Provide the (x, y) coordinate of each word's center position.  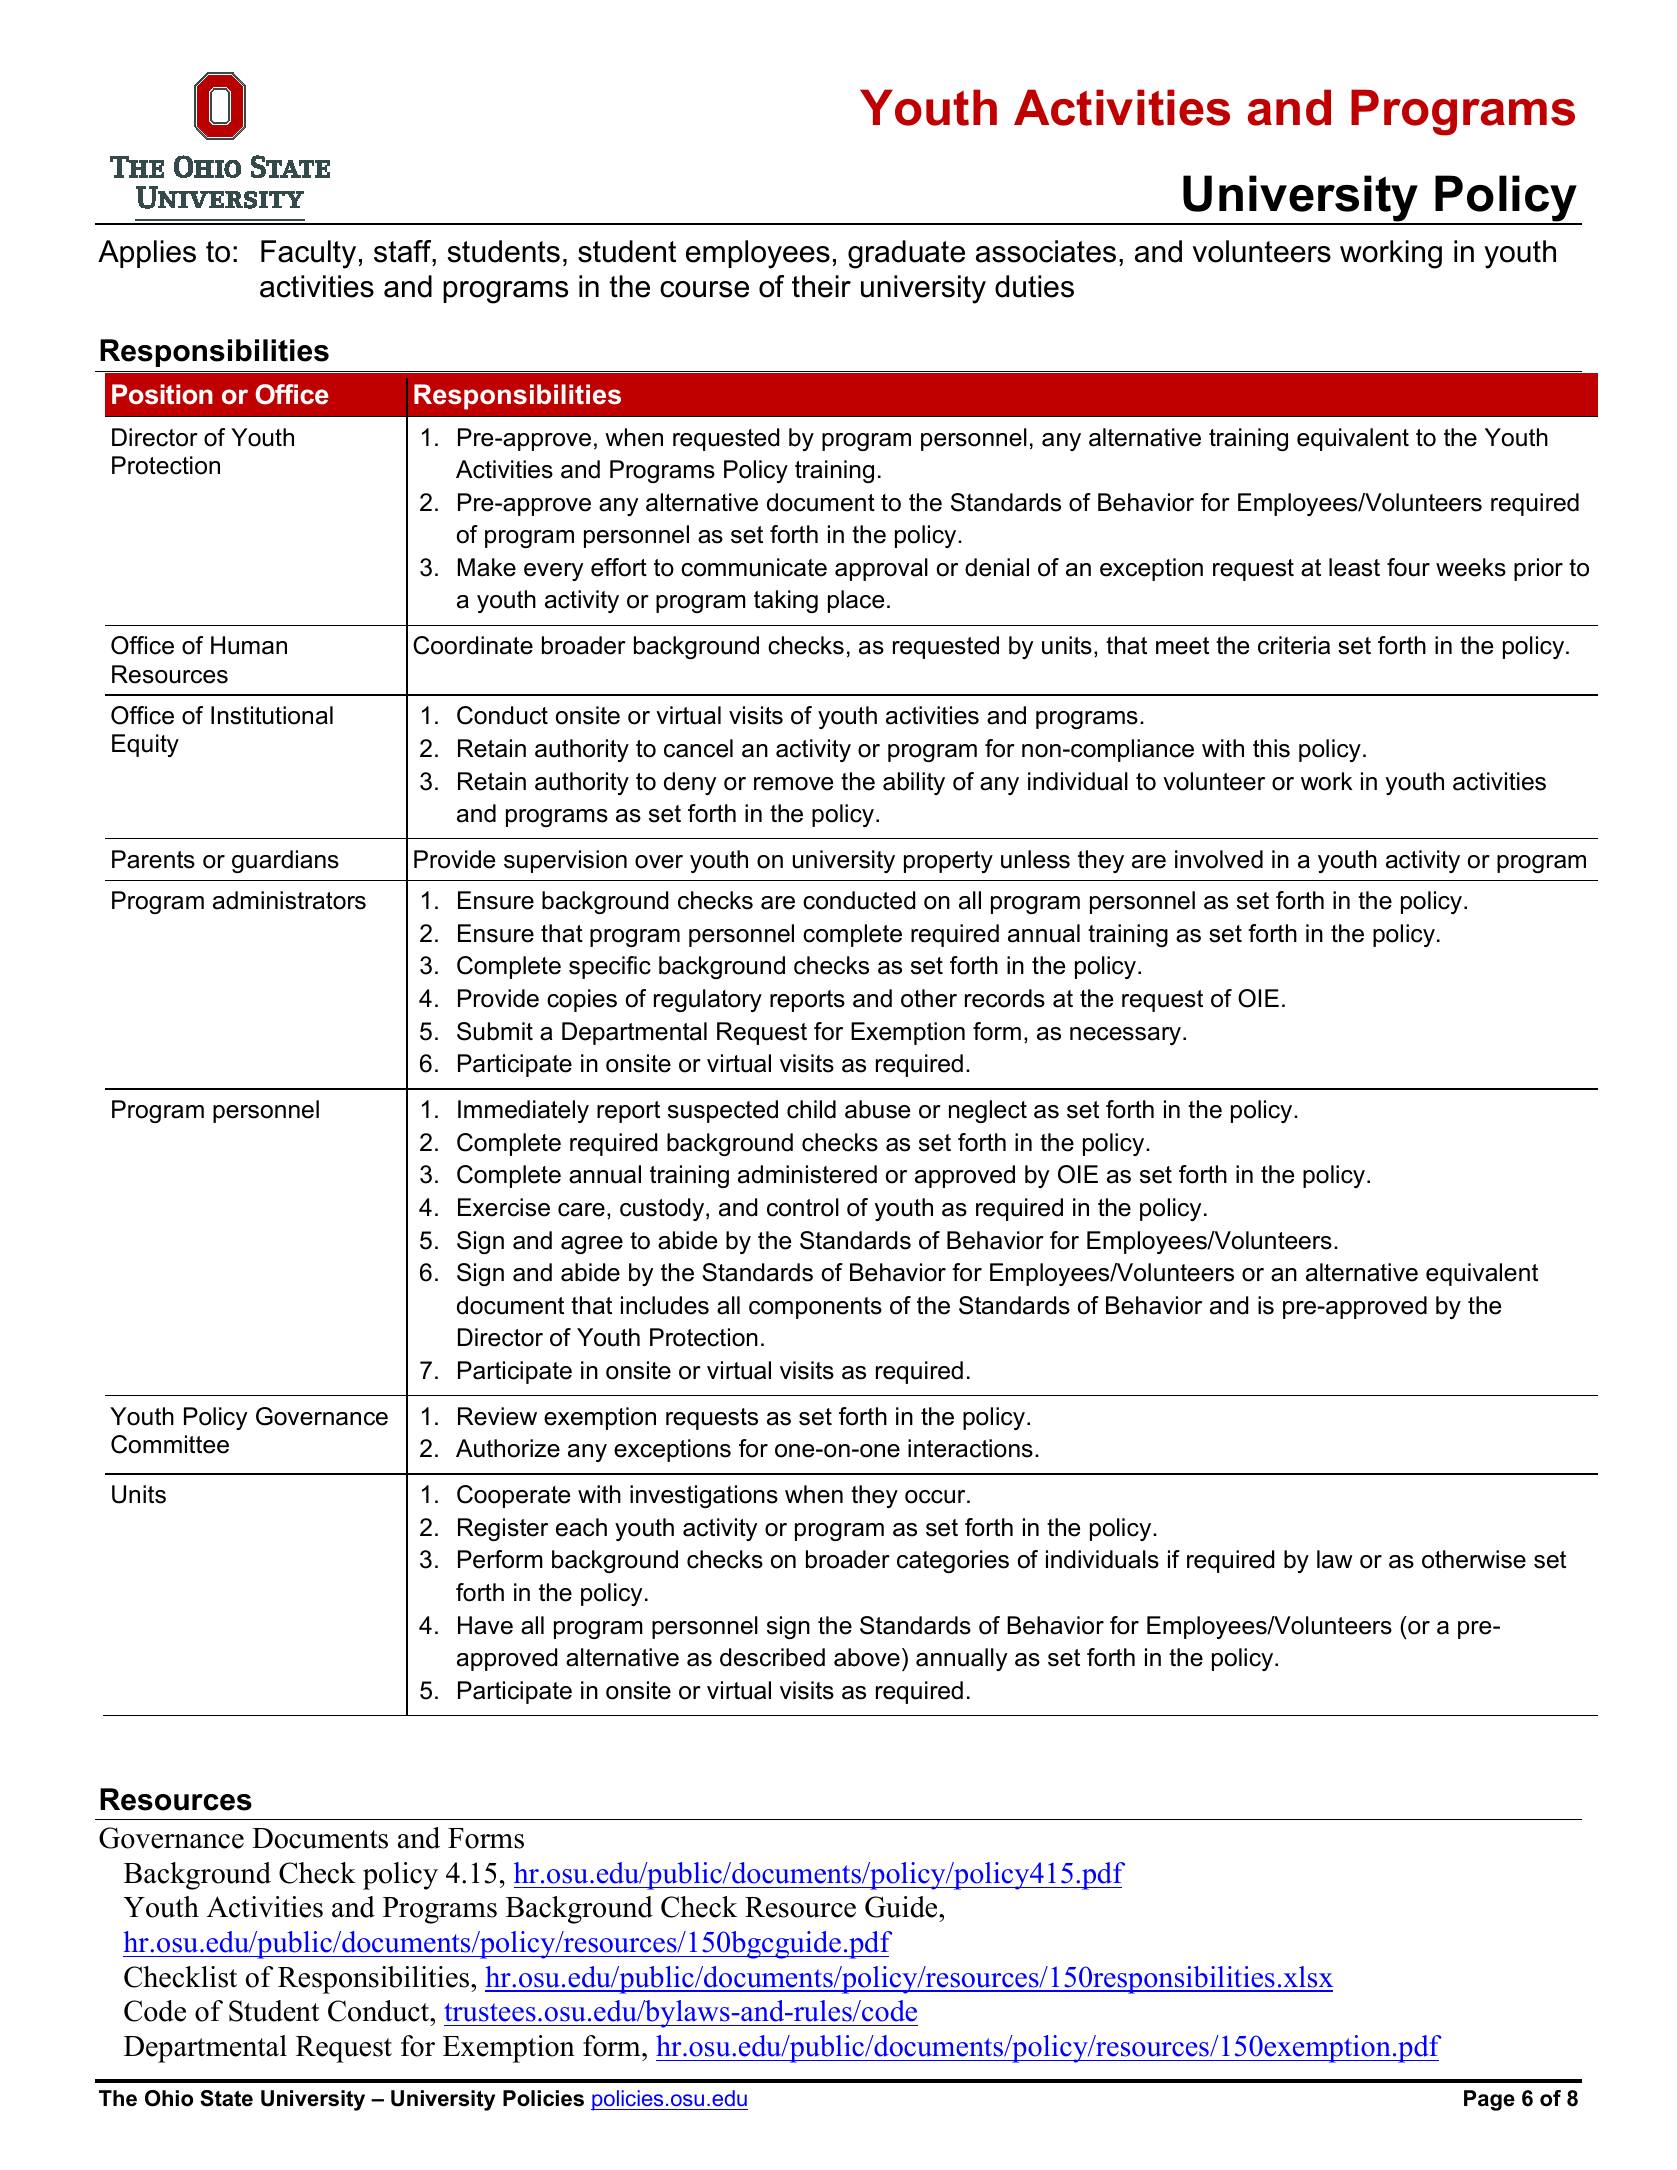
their (821, 286)
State (226, 2098)
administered (807, 1174)
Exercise (504, 1207)
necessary (1127, 1036)
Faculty (308, 254)
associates (1046, 251)
